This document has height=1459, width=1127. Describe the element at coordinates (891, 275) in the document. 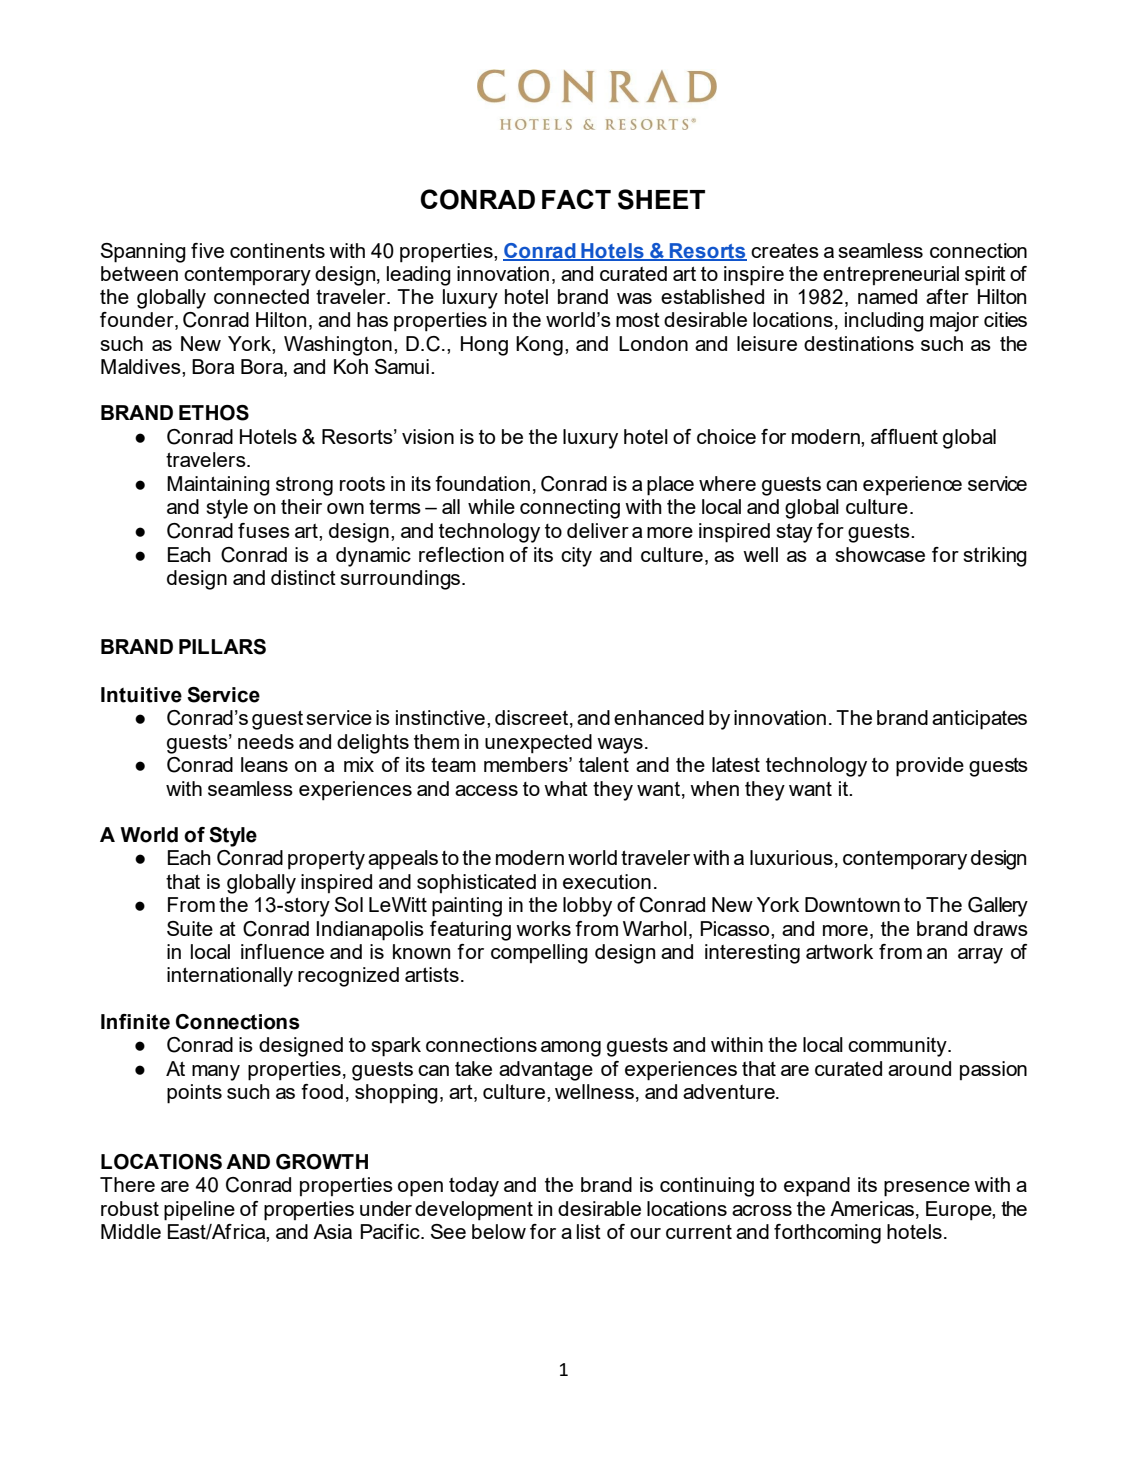

I see `entrepreneurial` at that location.
